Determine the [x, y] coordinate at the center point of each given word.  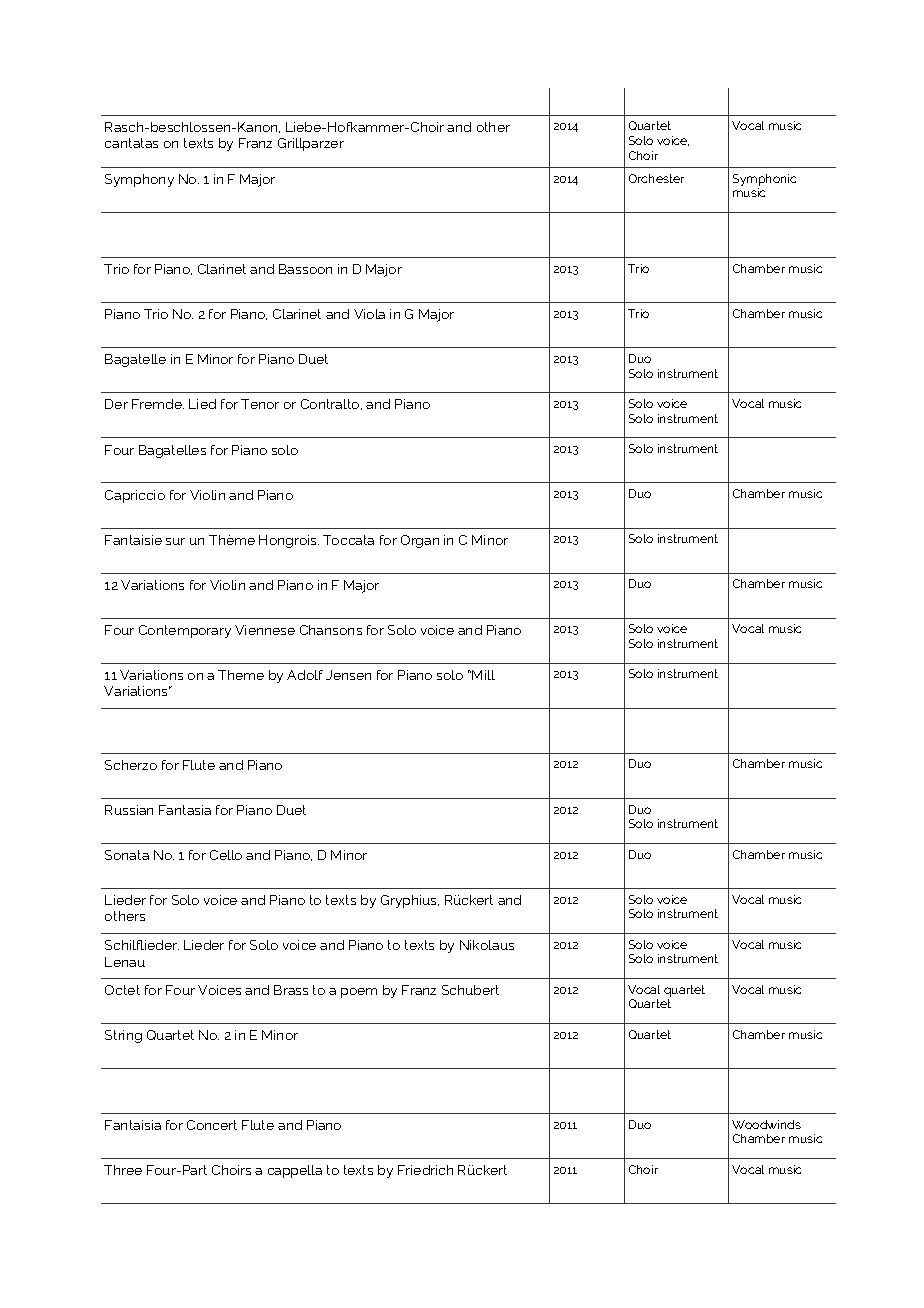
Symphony [139, 180]
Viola [369, 314]
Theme [241, 675]
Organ [420, 541]
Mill [483, 675]
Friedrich [425, 1170]
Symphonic [764, 181]
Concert [212, 1125]
